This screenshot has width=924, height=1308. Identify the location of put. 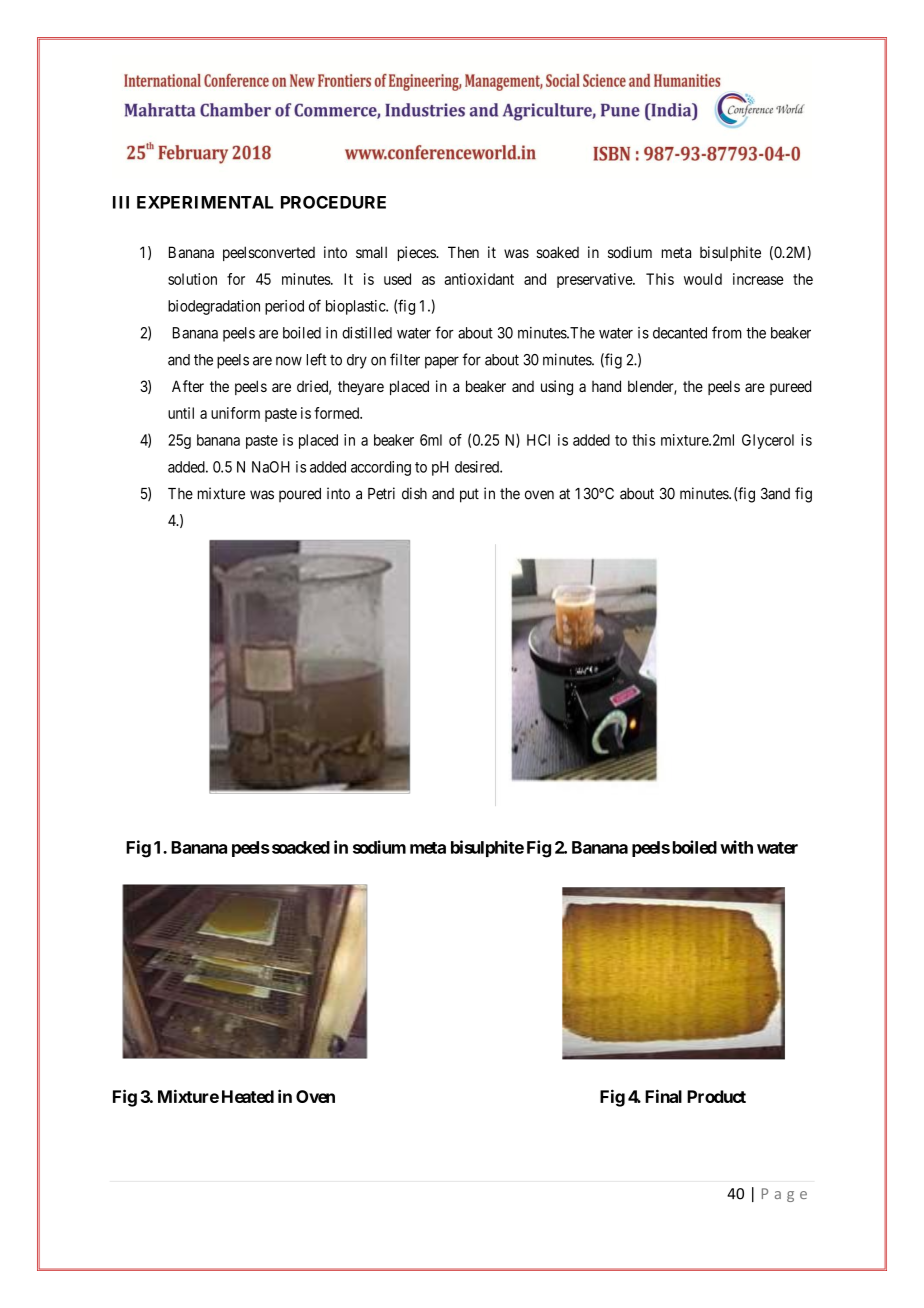
(469, 495).
